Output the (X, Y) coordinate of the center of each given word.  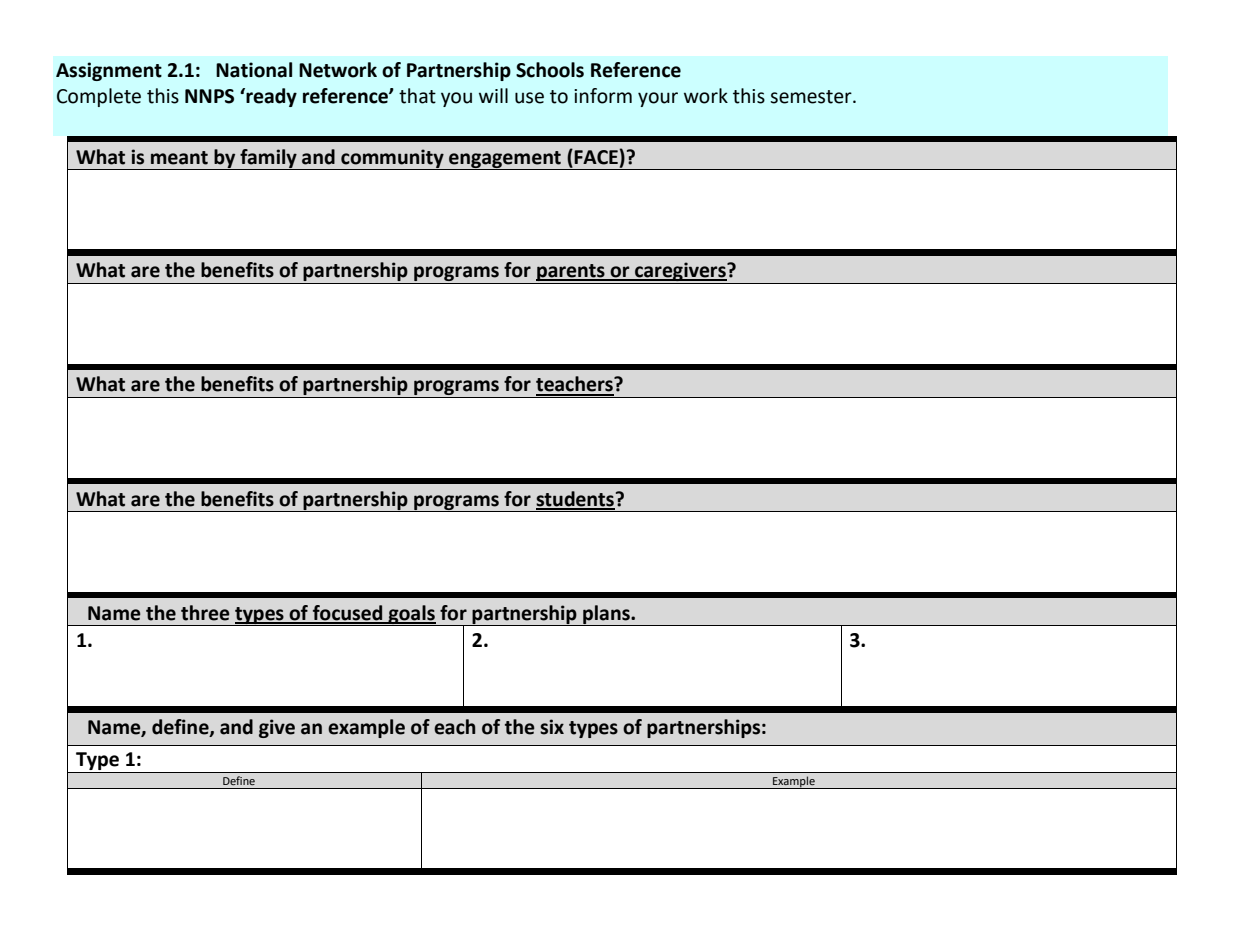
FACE (596, 157)
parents (571, 274)
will (493, 95)
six (552, 727)
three (205, 613)
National (254, 70)
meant (179, 158)
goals (411, 615)
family (268, 159)
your (658, 99)
